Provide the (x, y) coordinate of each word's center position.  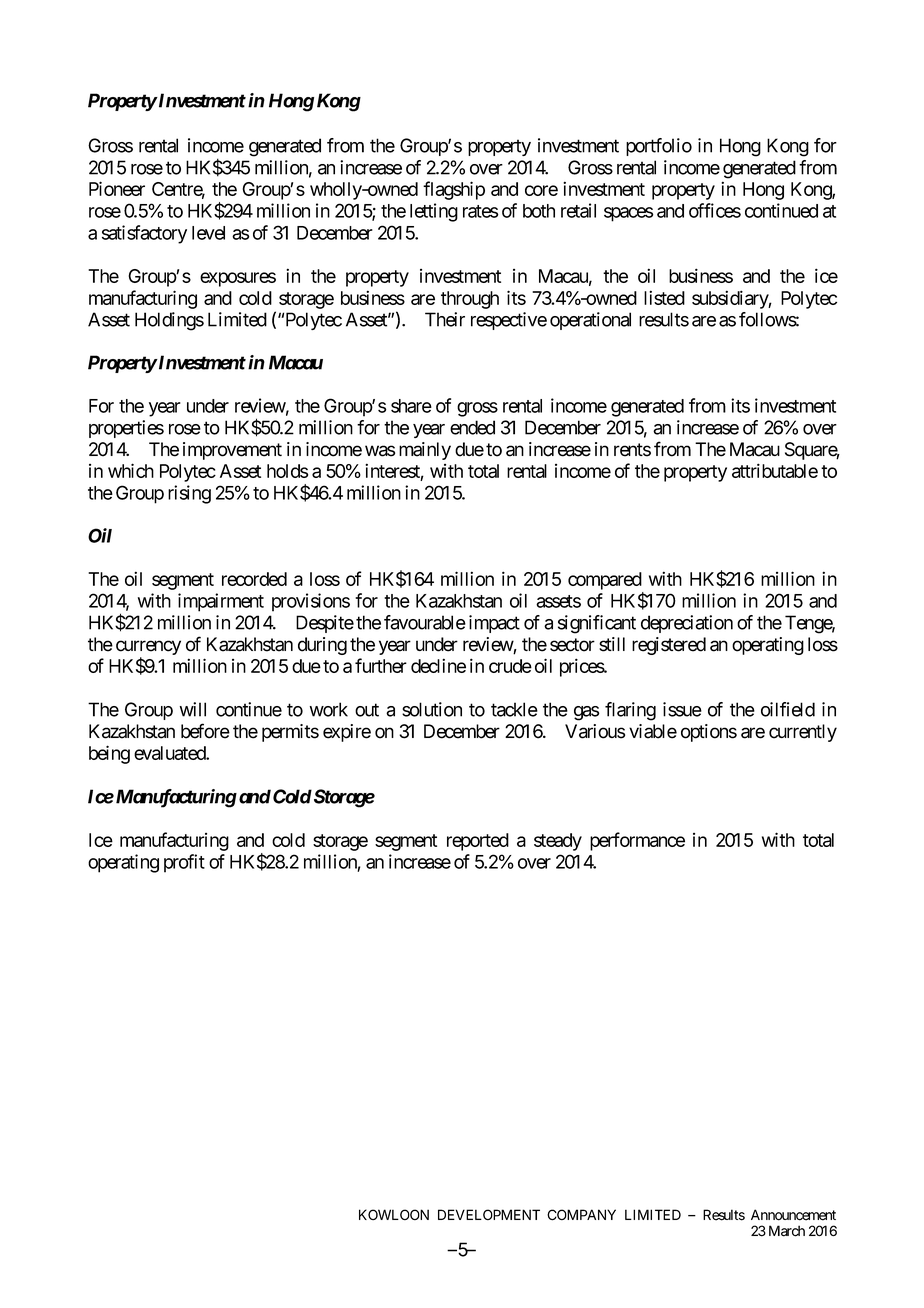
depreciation (687, 624)
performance (637, 841)
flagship (454, 190)
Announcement (793, 1215)
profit (184, 863)
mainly (425, 451)
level (208, 233)
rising (189, 494)
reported (478, 842)
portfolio (659, 147)
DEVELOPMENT (489, 1214)
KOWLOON (394, 1214)
